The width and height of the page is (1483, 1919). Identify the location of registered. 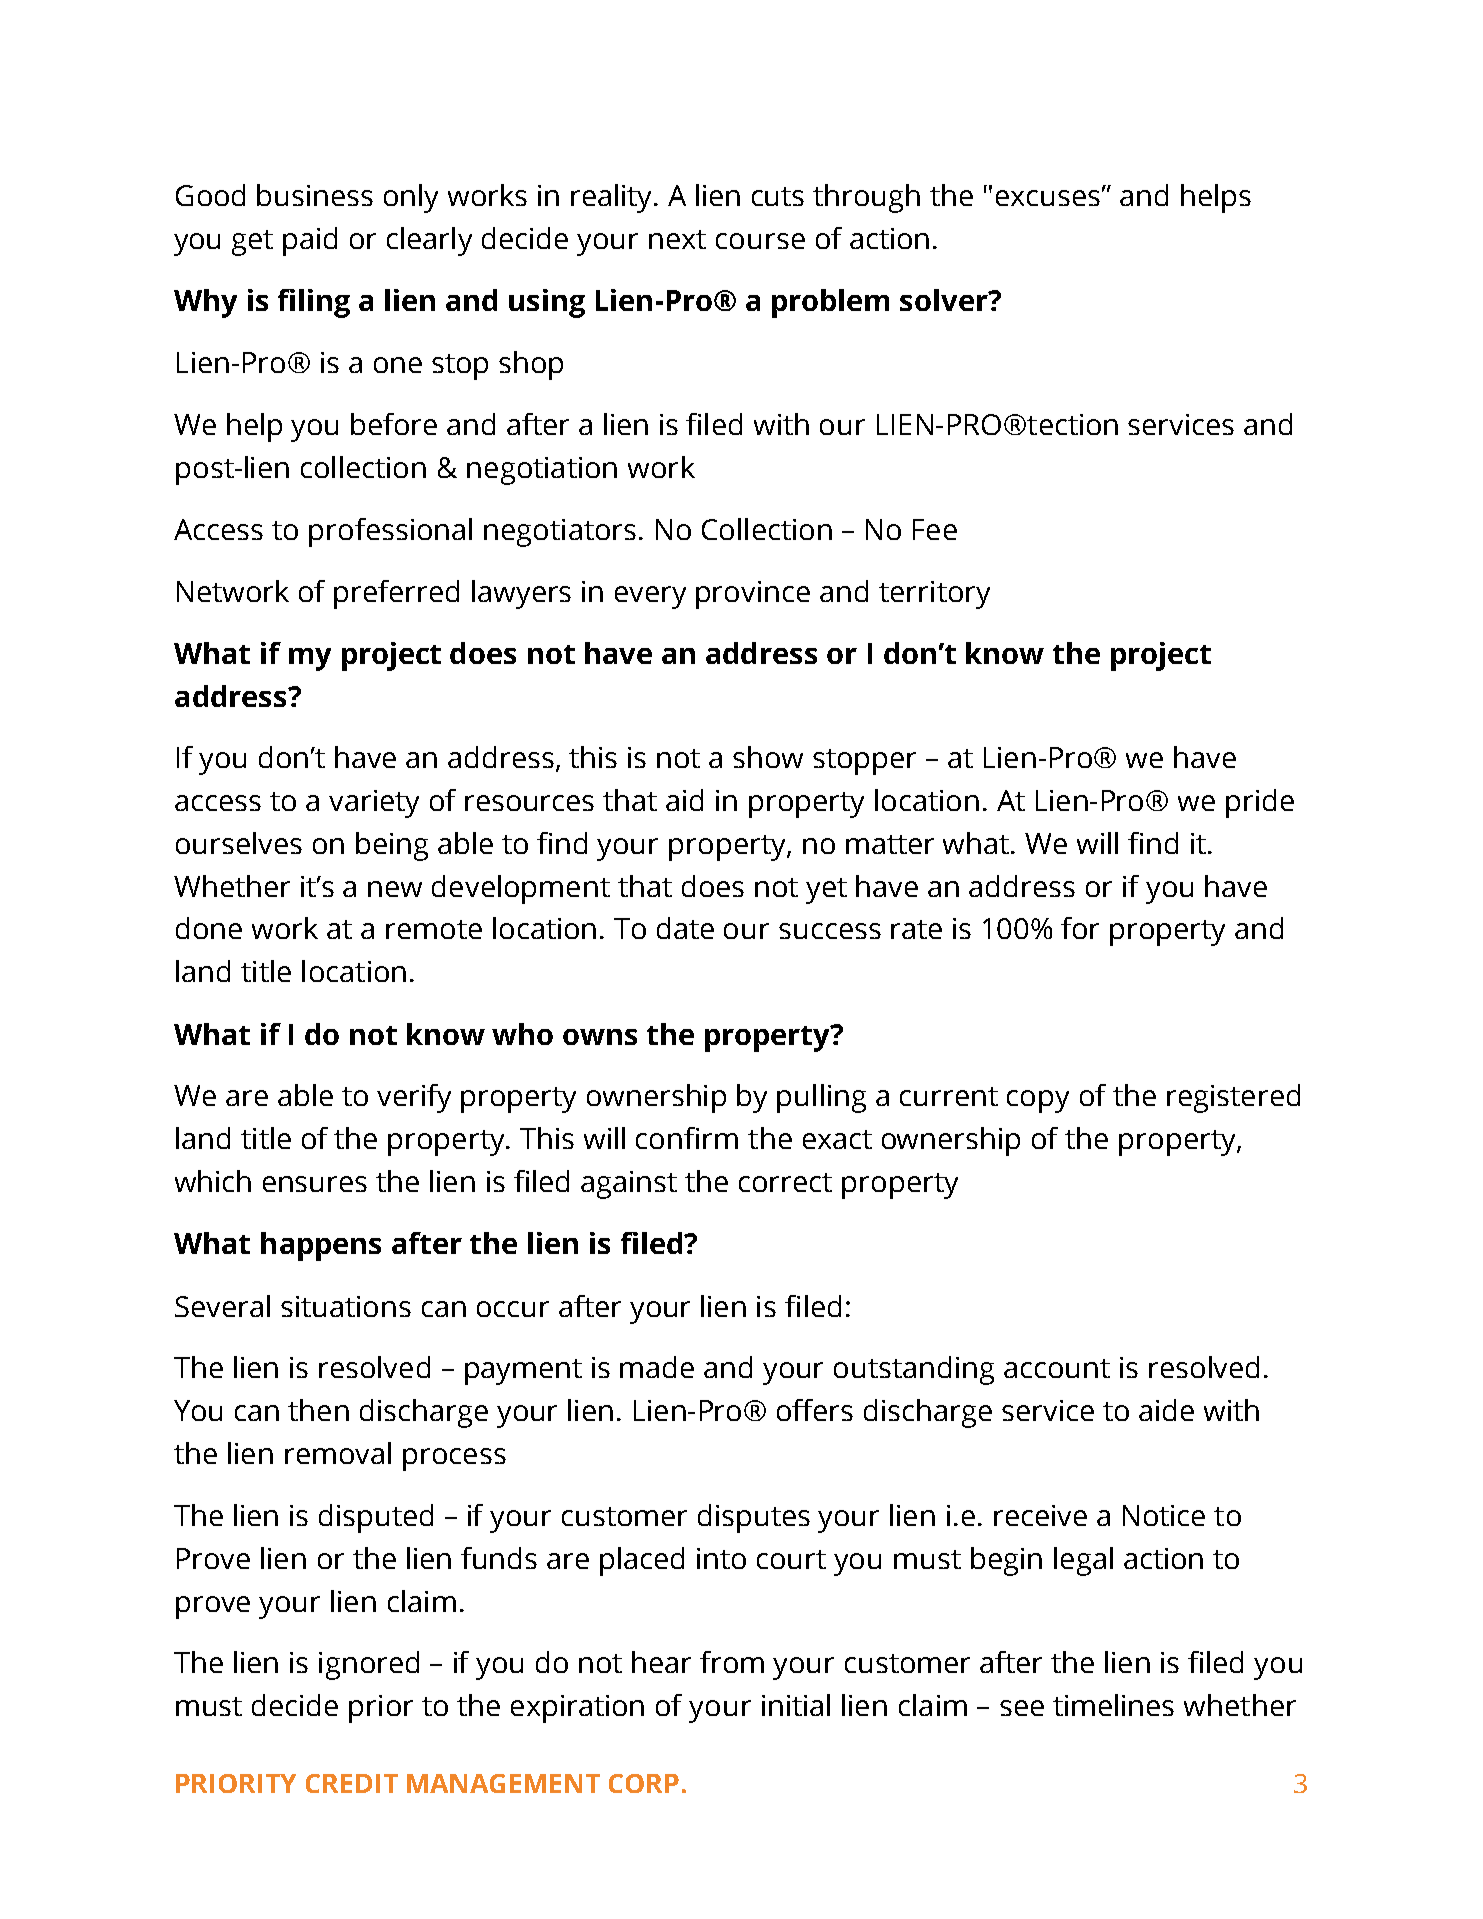
(1233, 1098).
